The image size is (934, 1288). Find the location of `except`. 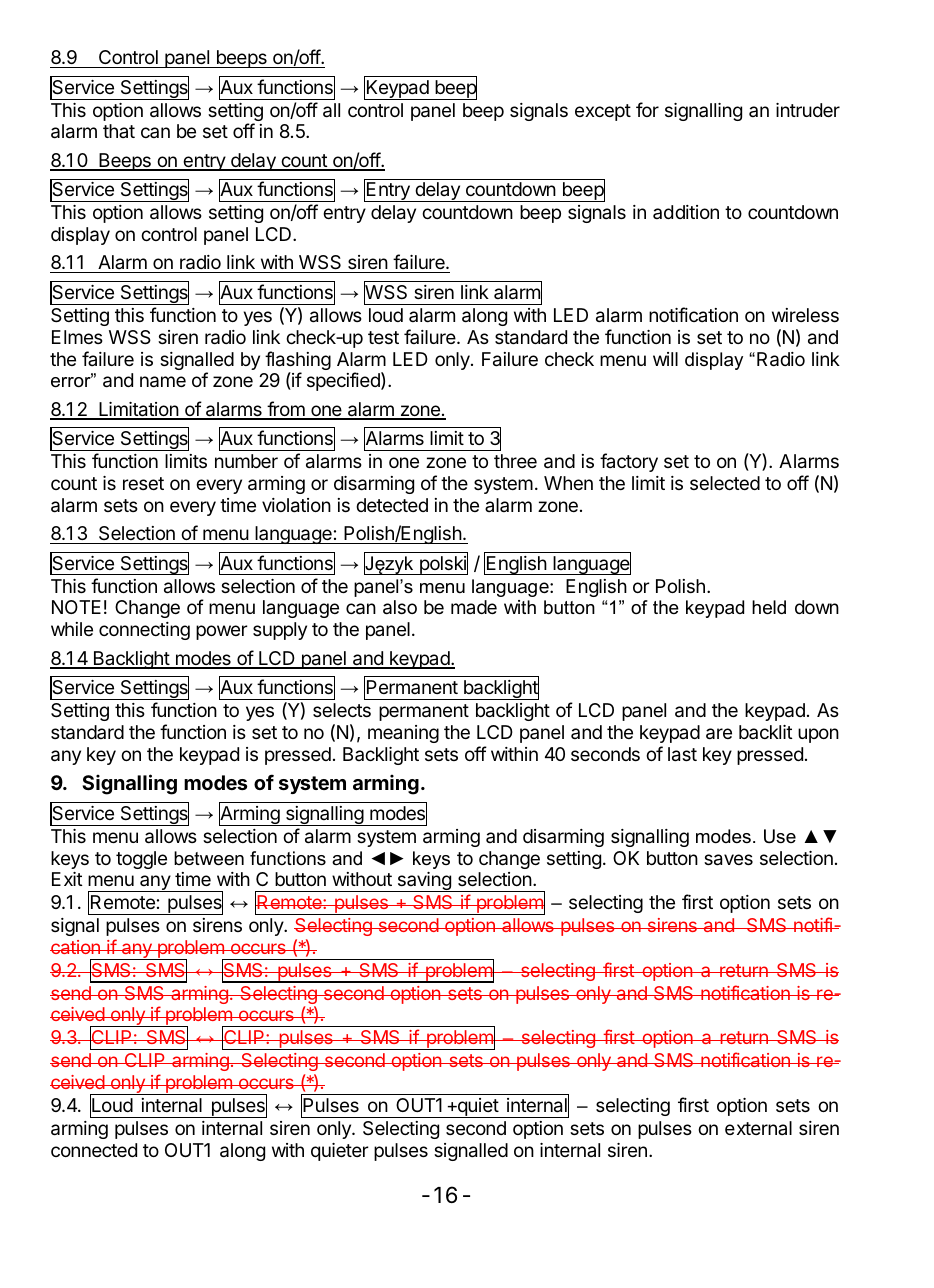

except is located at coordinates (603, 112).
